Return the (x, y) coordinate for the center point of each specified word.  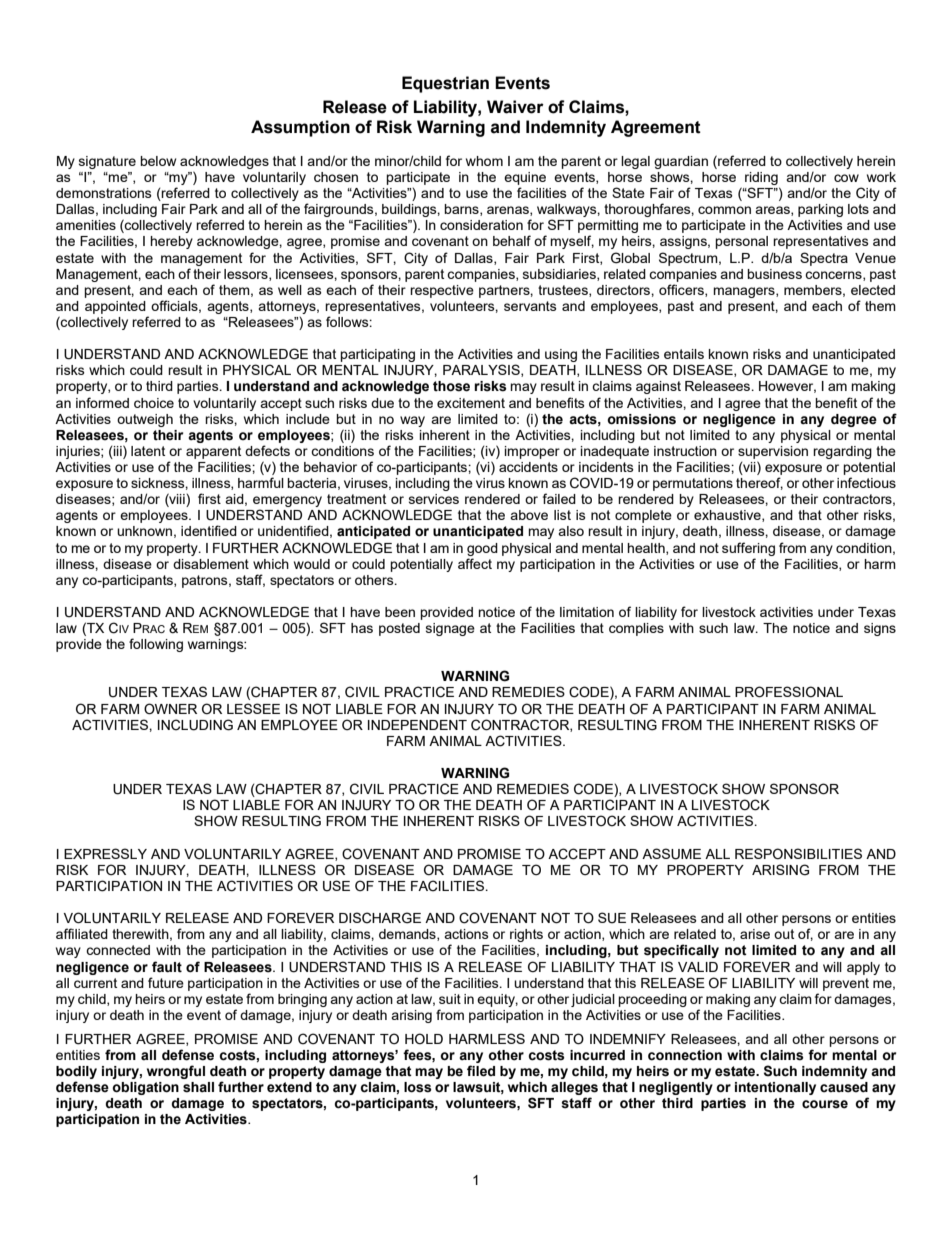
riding (761, 178)
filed (481, 1071)
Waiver (515, 107)
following (156, 645)
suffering (748, 549)
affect (475, 563)
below (158, 161)
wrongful (176, 1072)
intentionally (775, 1088)
